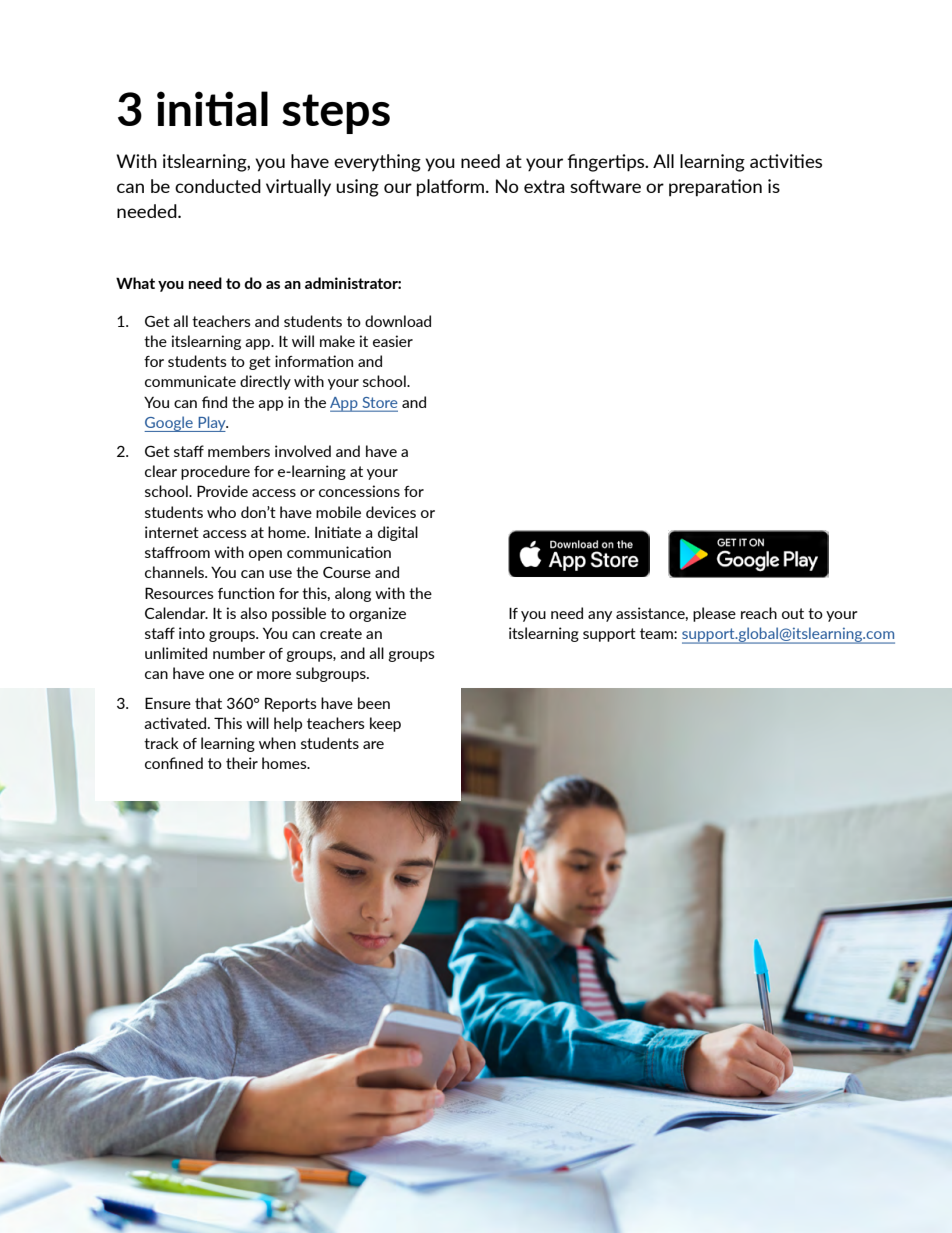 The image size is (952, 1233). Describe the element at coordinates (714, 614) in the screenshot. I see `please` at that location.
